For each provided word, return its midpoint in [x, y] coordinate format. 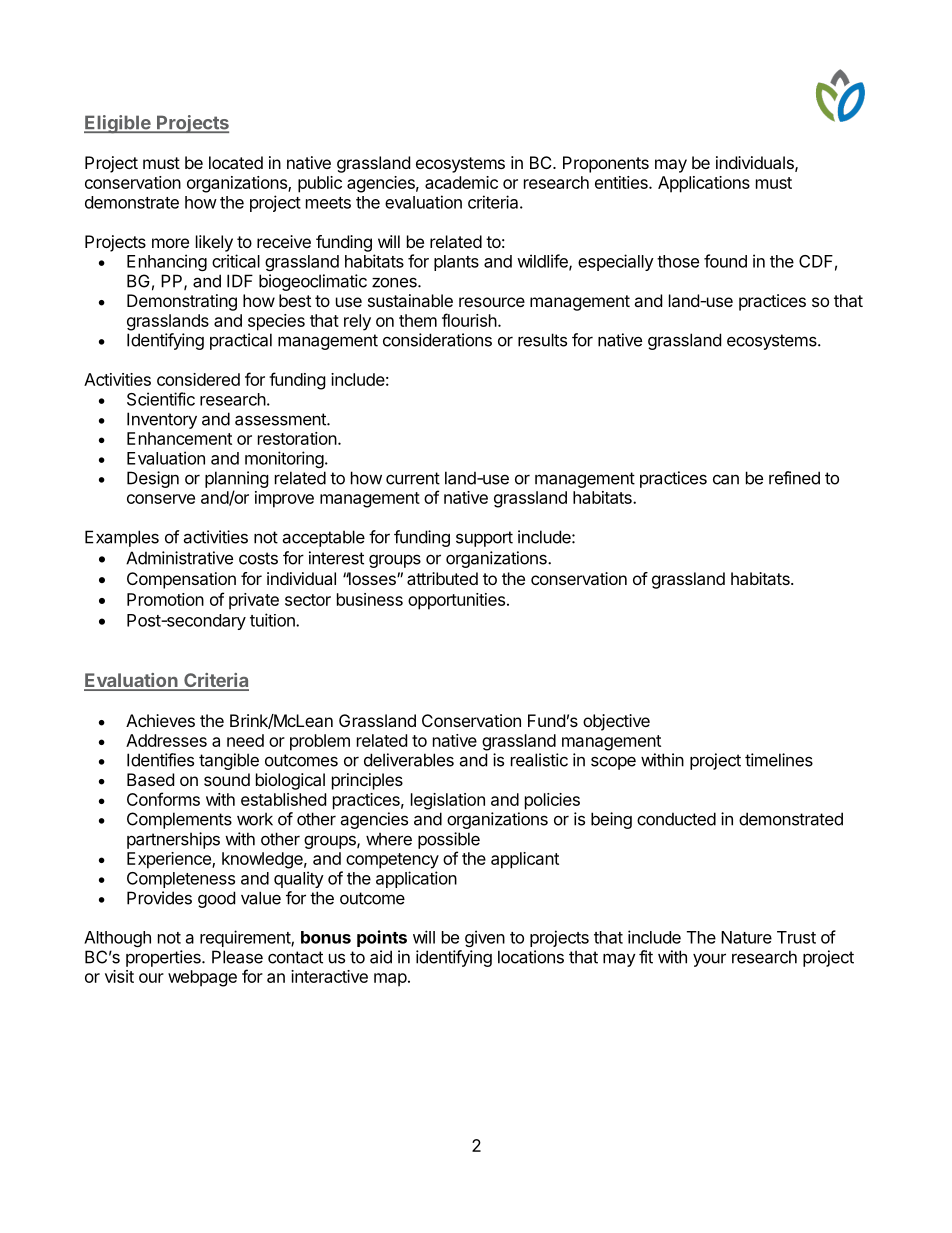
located [236, 162]
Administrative [179, 558]
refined [794, 478]
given [485, 938]
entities [622, 182]
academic [461, 182]
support [484, 539]
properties [164, 958]
